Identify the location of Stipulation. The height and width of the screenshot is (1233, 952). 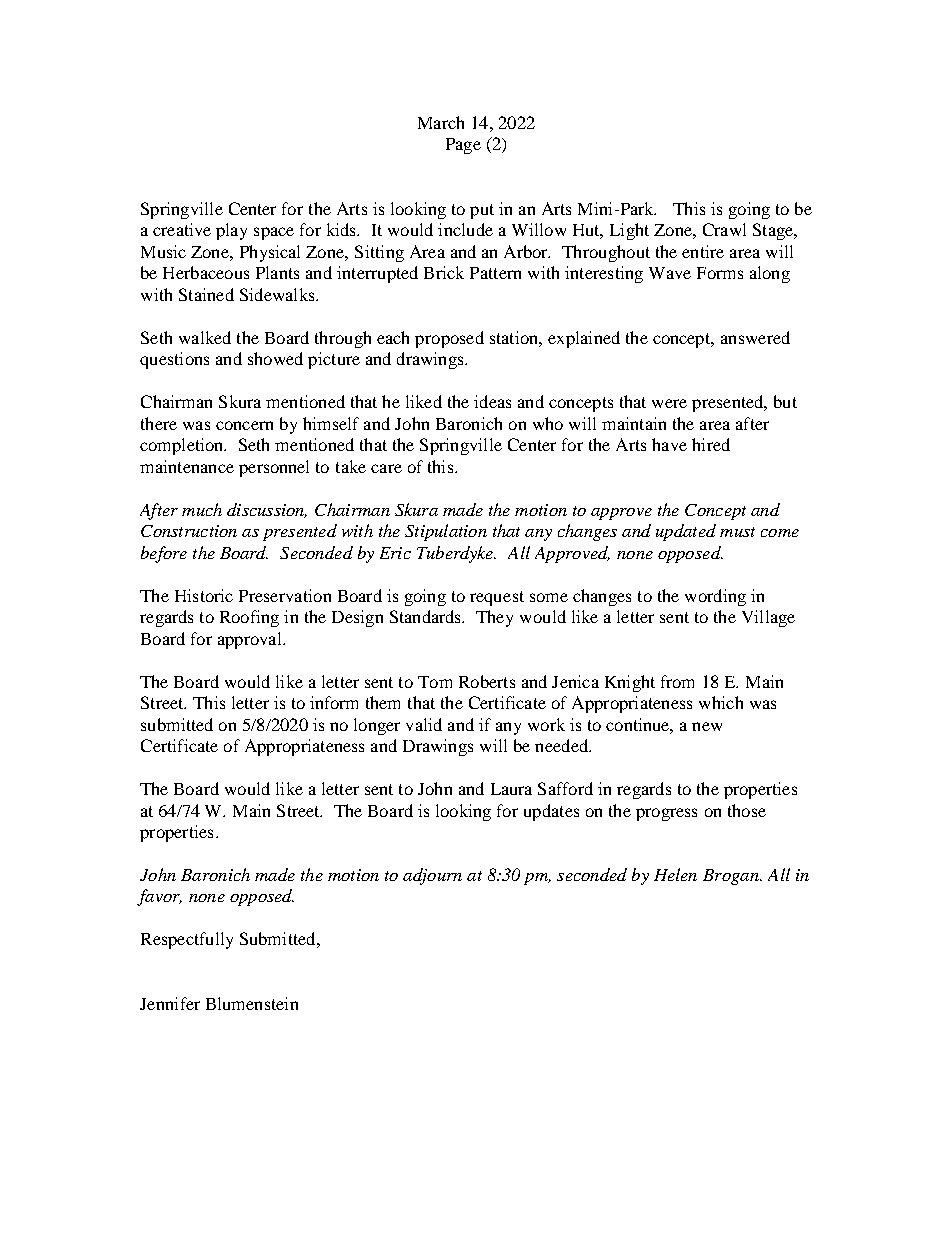
(446, 532).
